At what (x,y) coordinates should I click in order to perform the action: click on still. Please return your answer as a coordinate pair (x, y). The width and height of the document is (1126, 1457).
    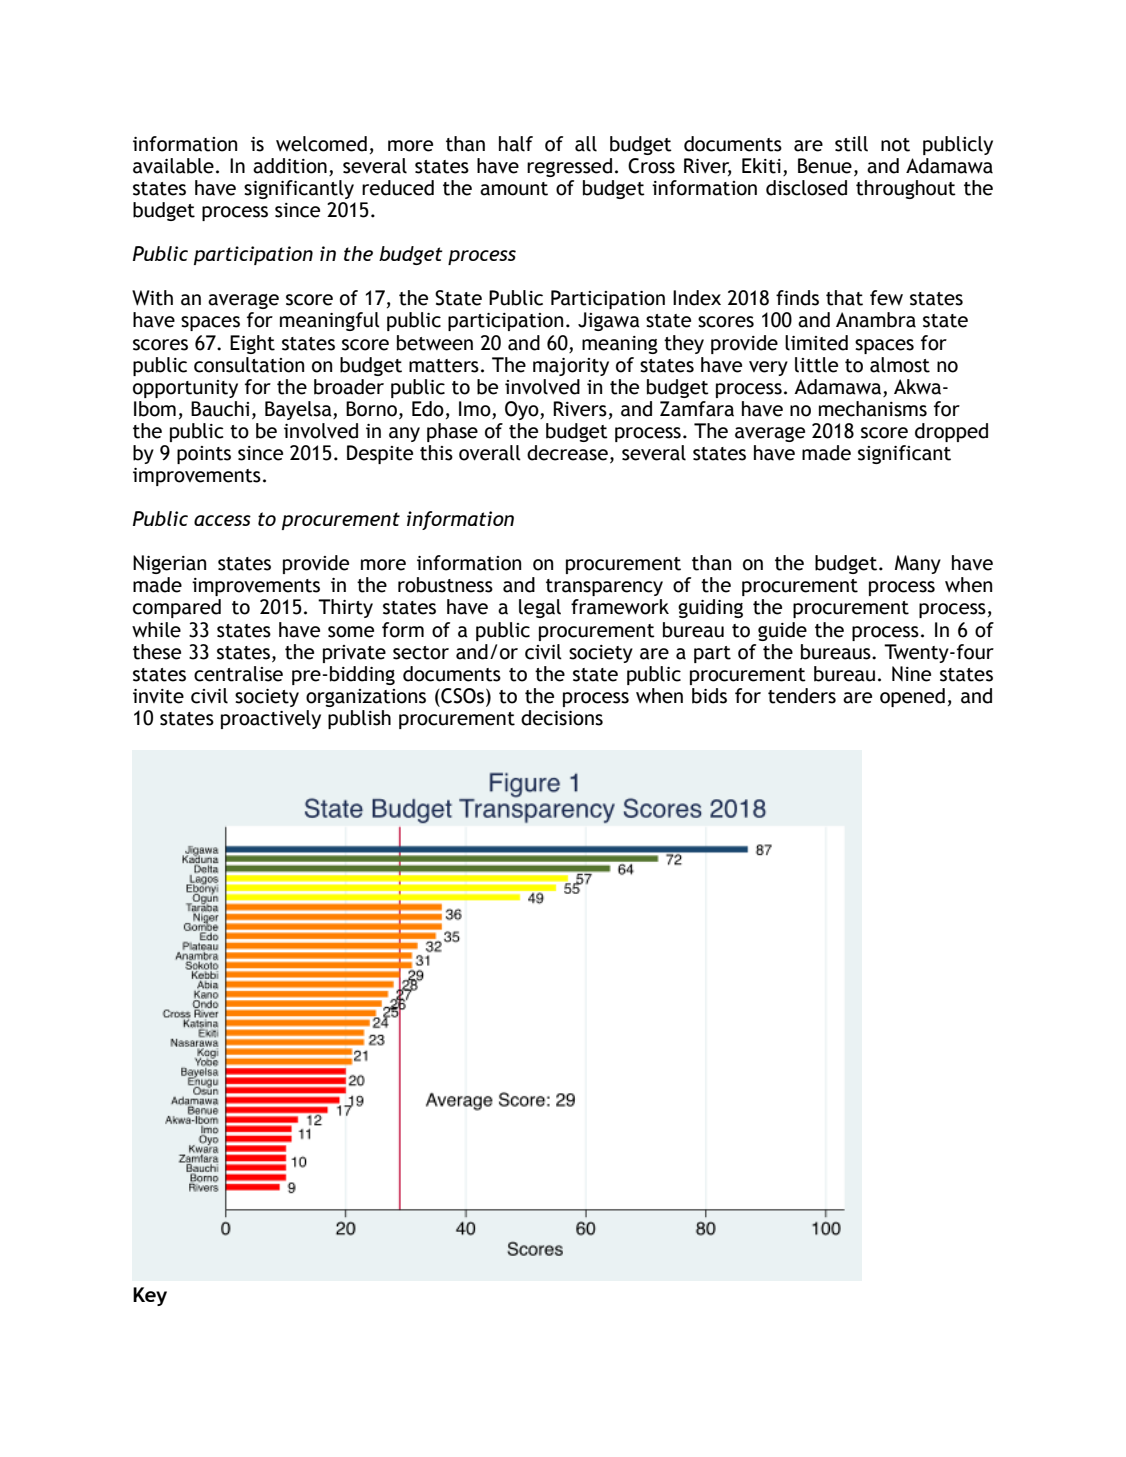
    Looking at the image, I should click on (851, 144).
